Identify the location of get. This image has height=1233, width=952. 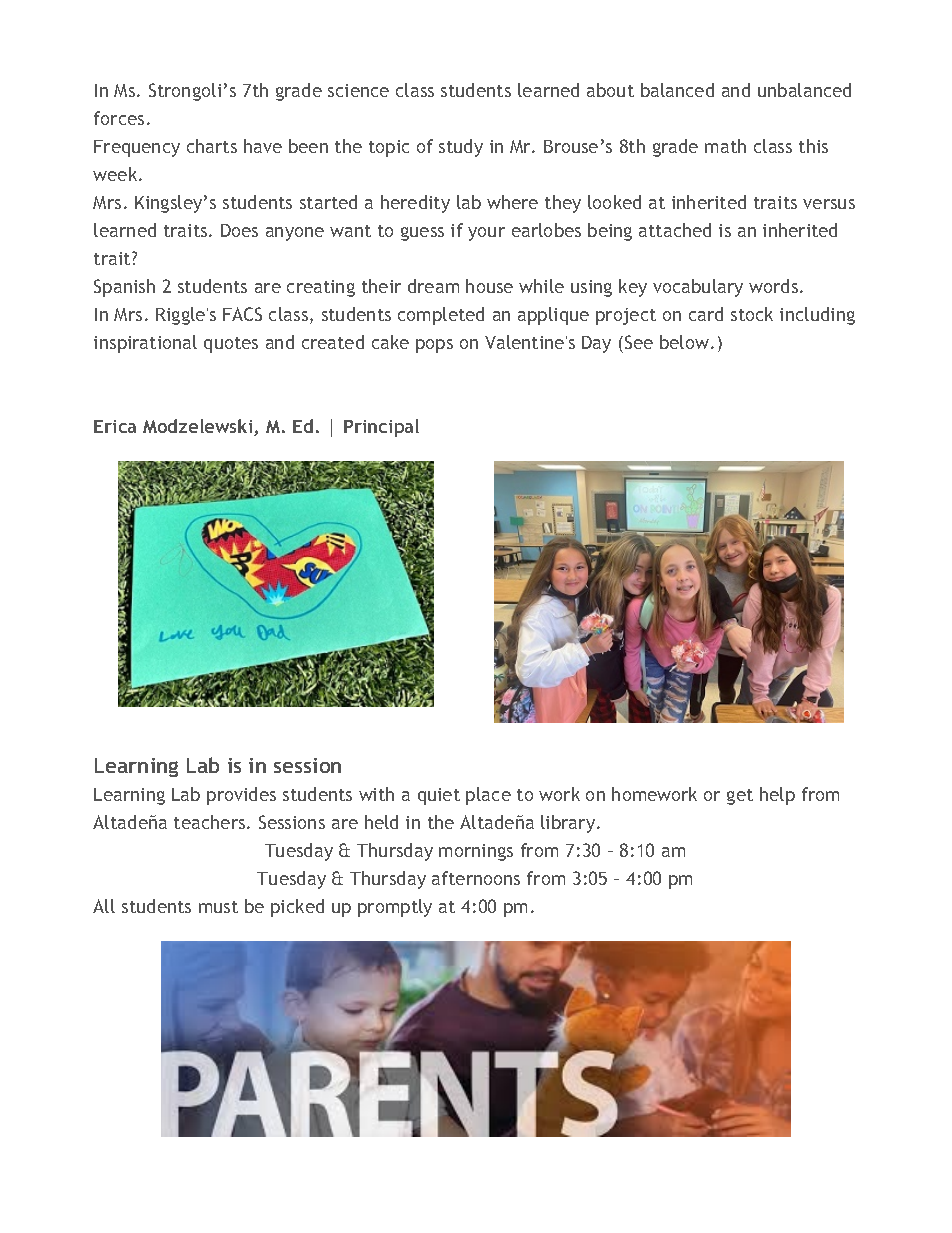
(740, 797).
